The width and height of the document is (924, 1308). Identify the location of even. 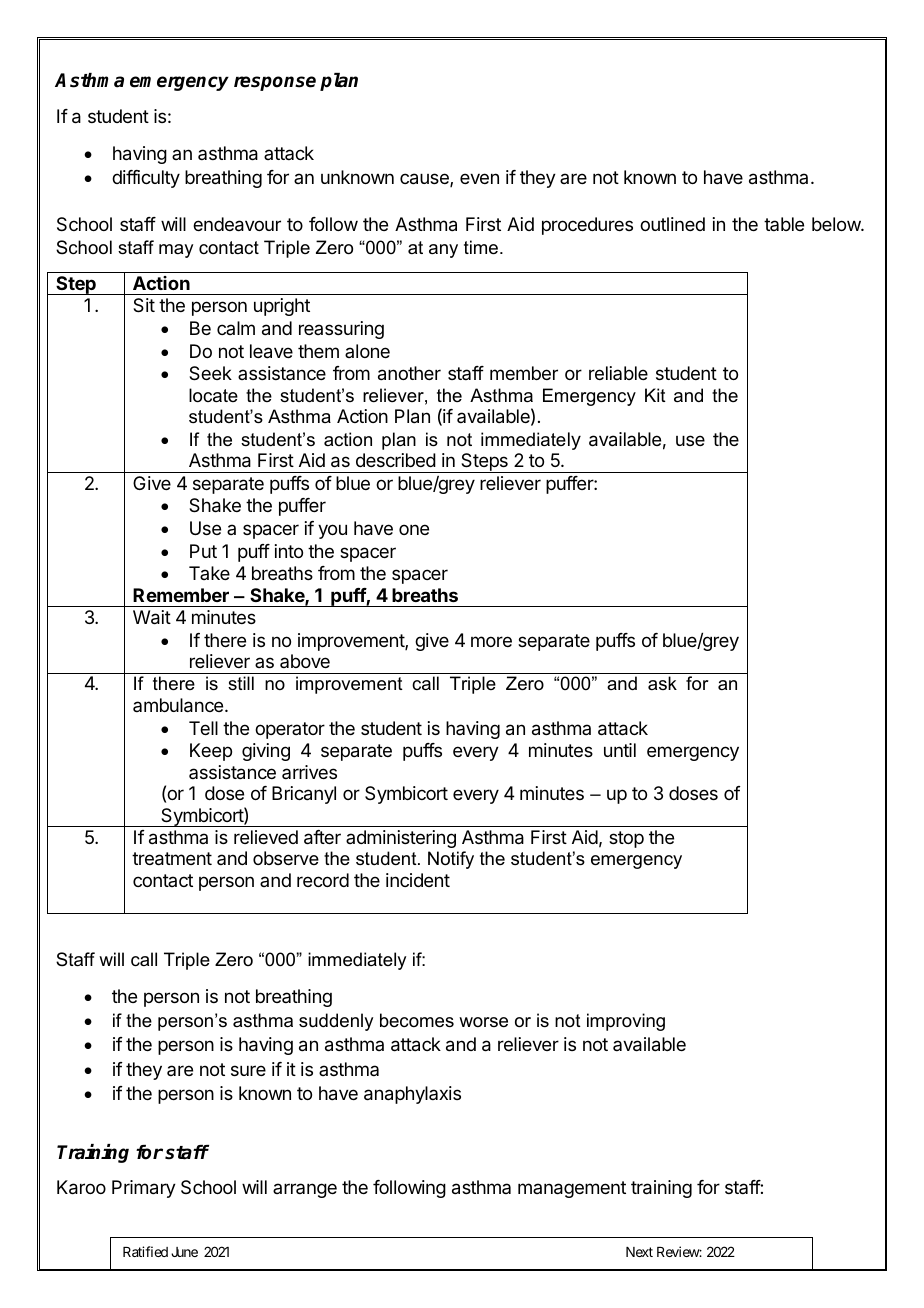
(479, 178).
